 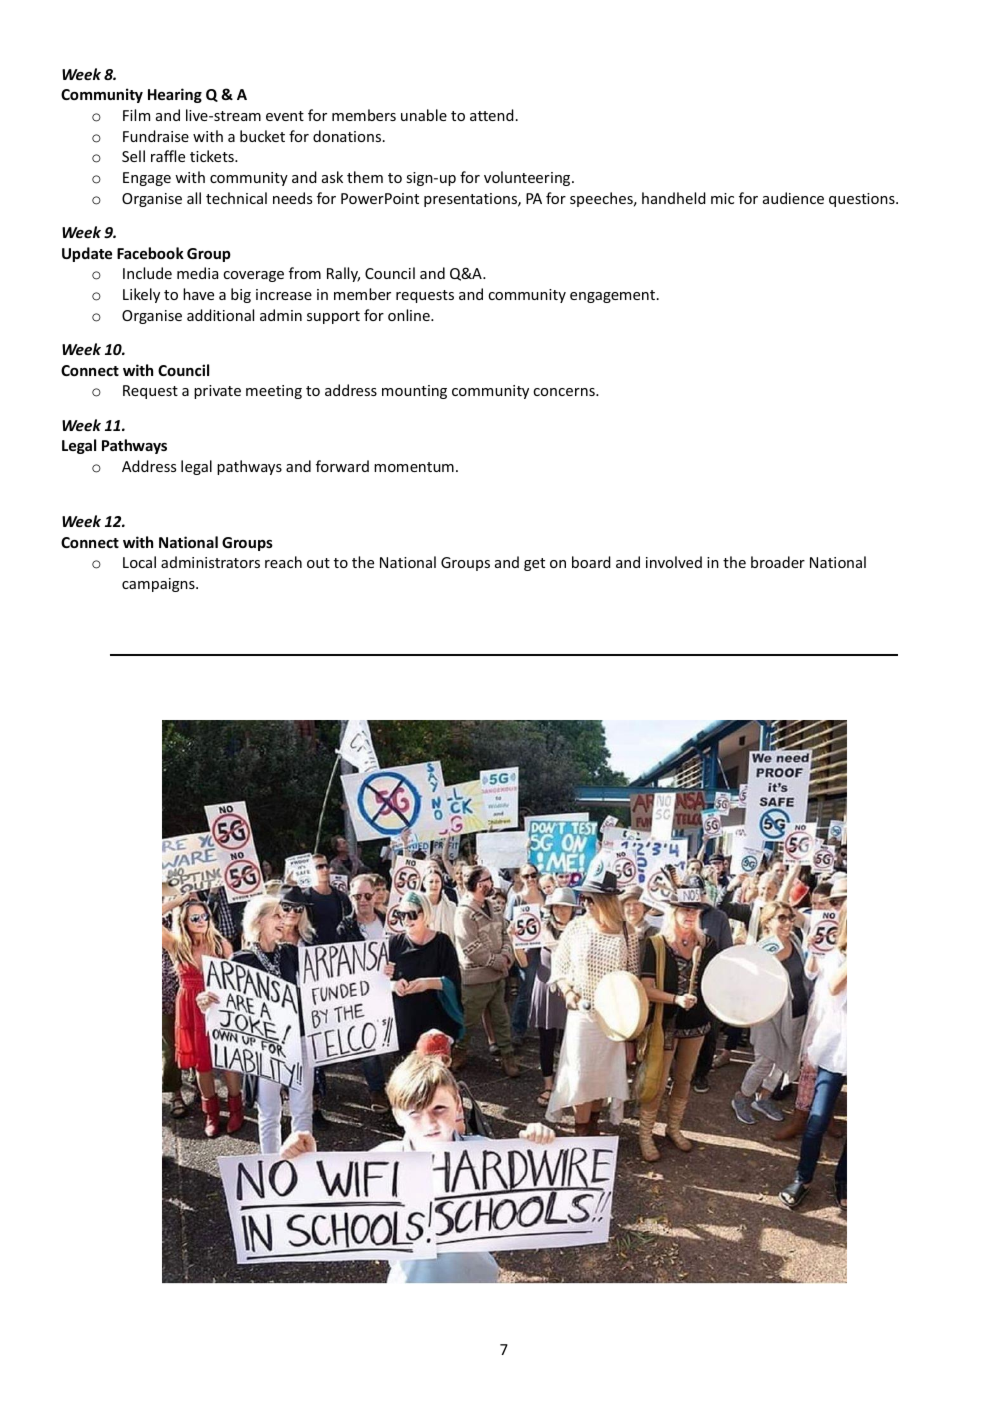 I want to click on audience, so click(x=793, y=198).
